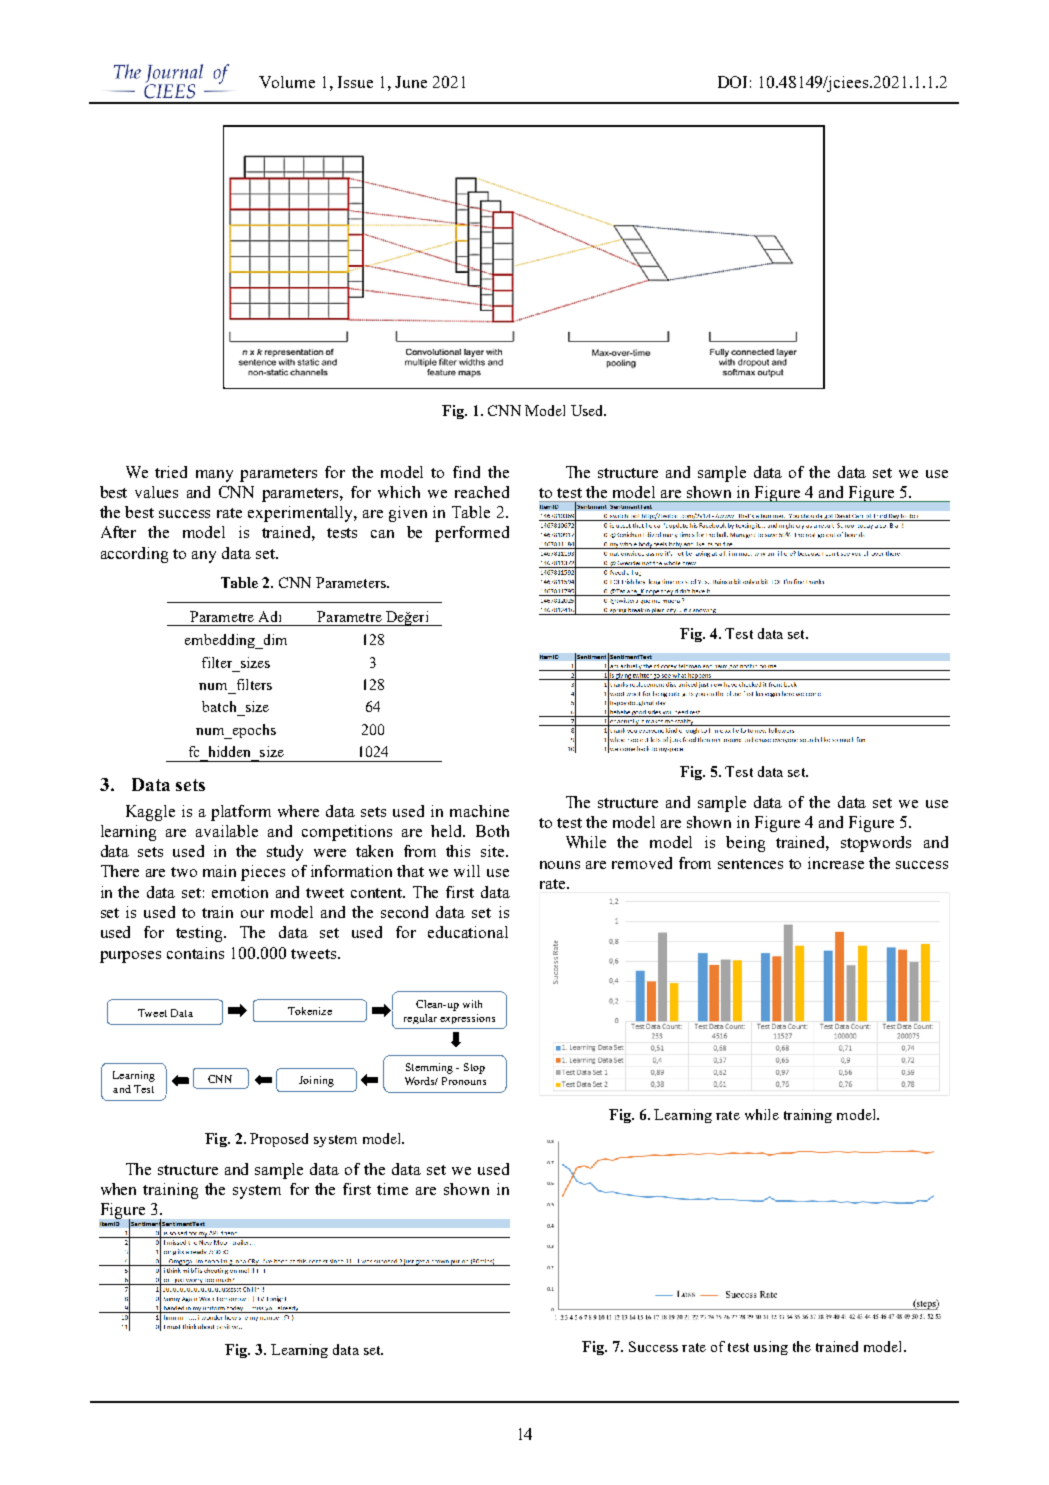 Image resolution: width=1049 pixels, height=1485 pixels. I want to click on according, so click(134, 555).
